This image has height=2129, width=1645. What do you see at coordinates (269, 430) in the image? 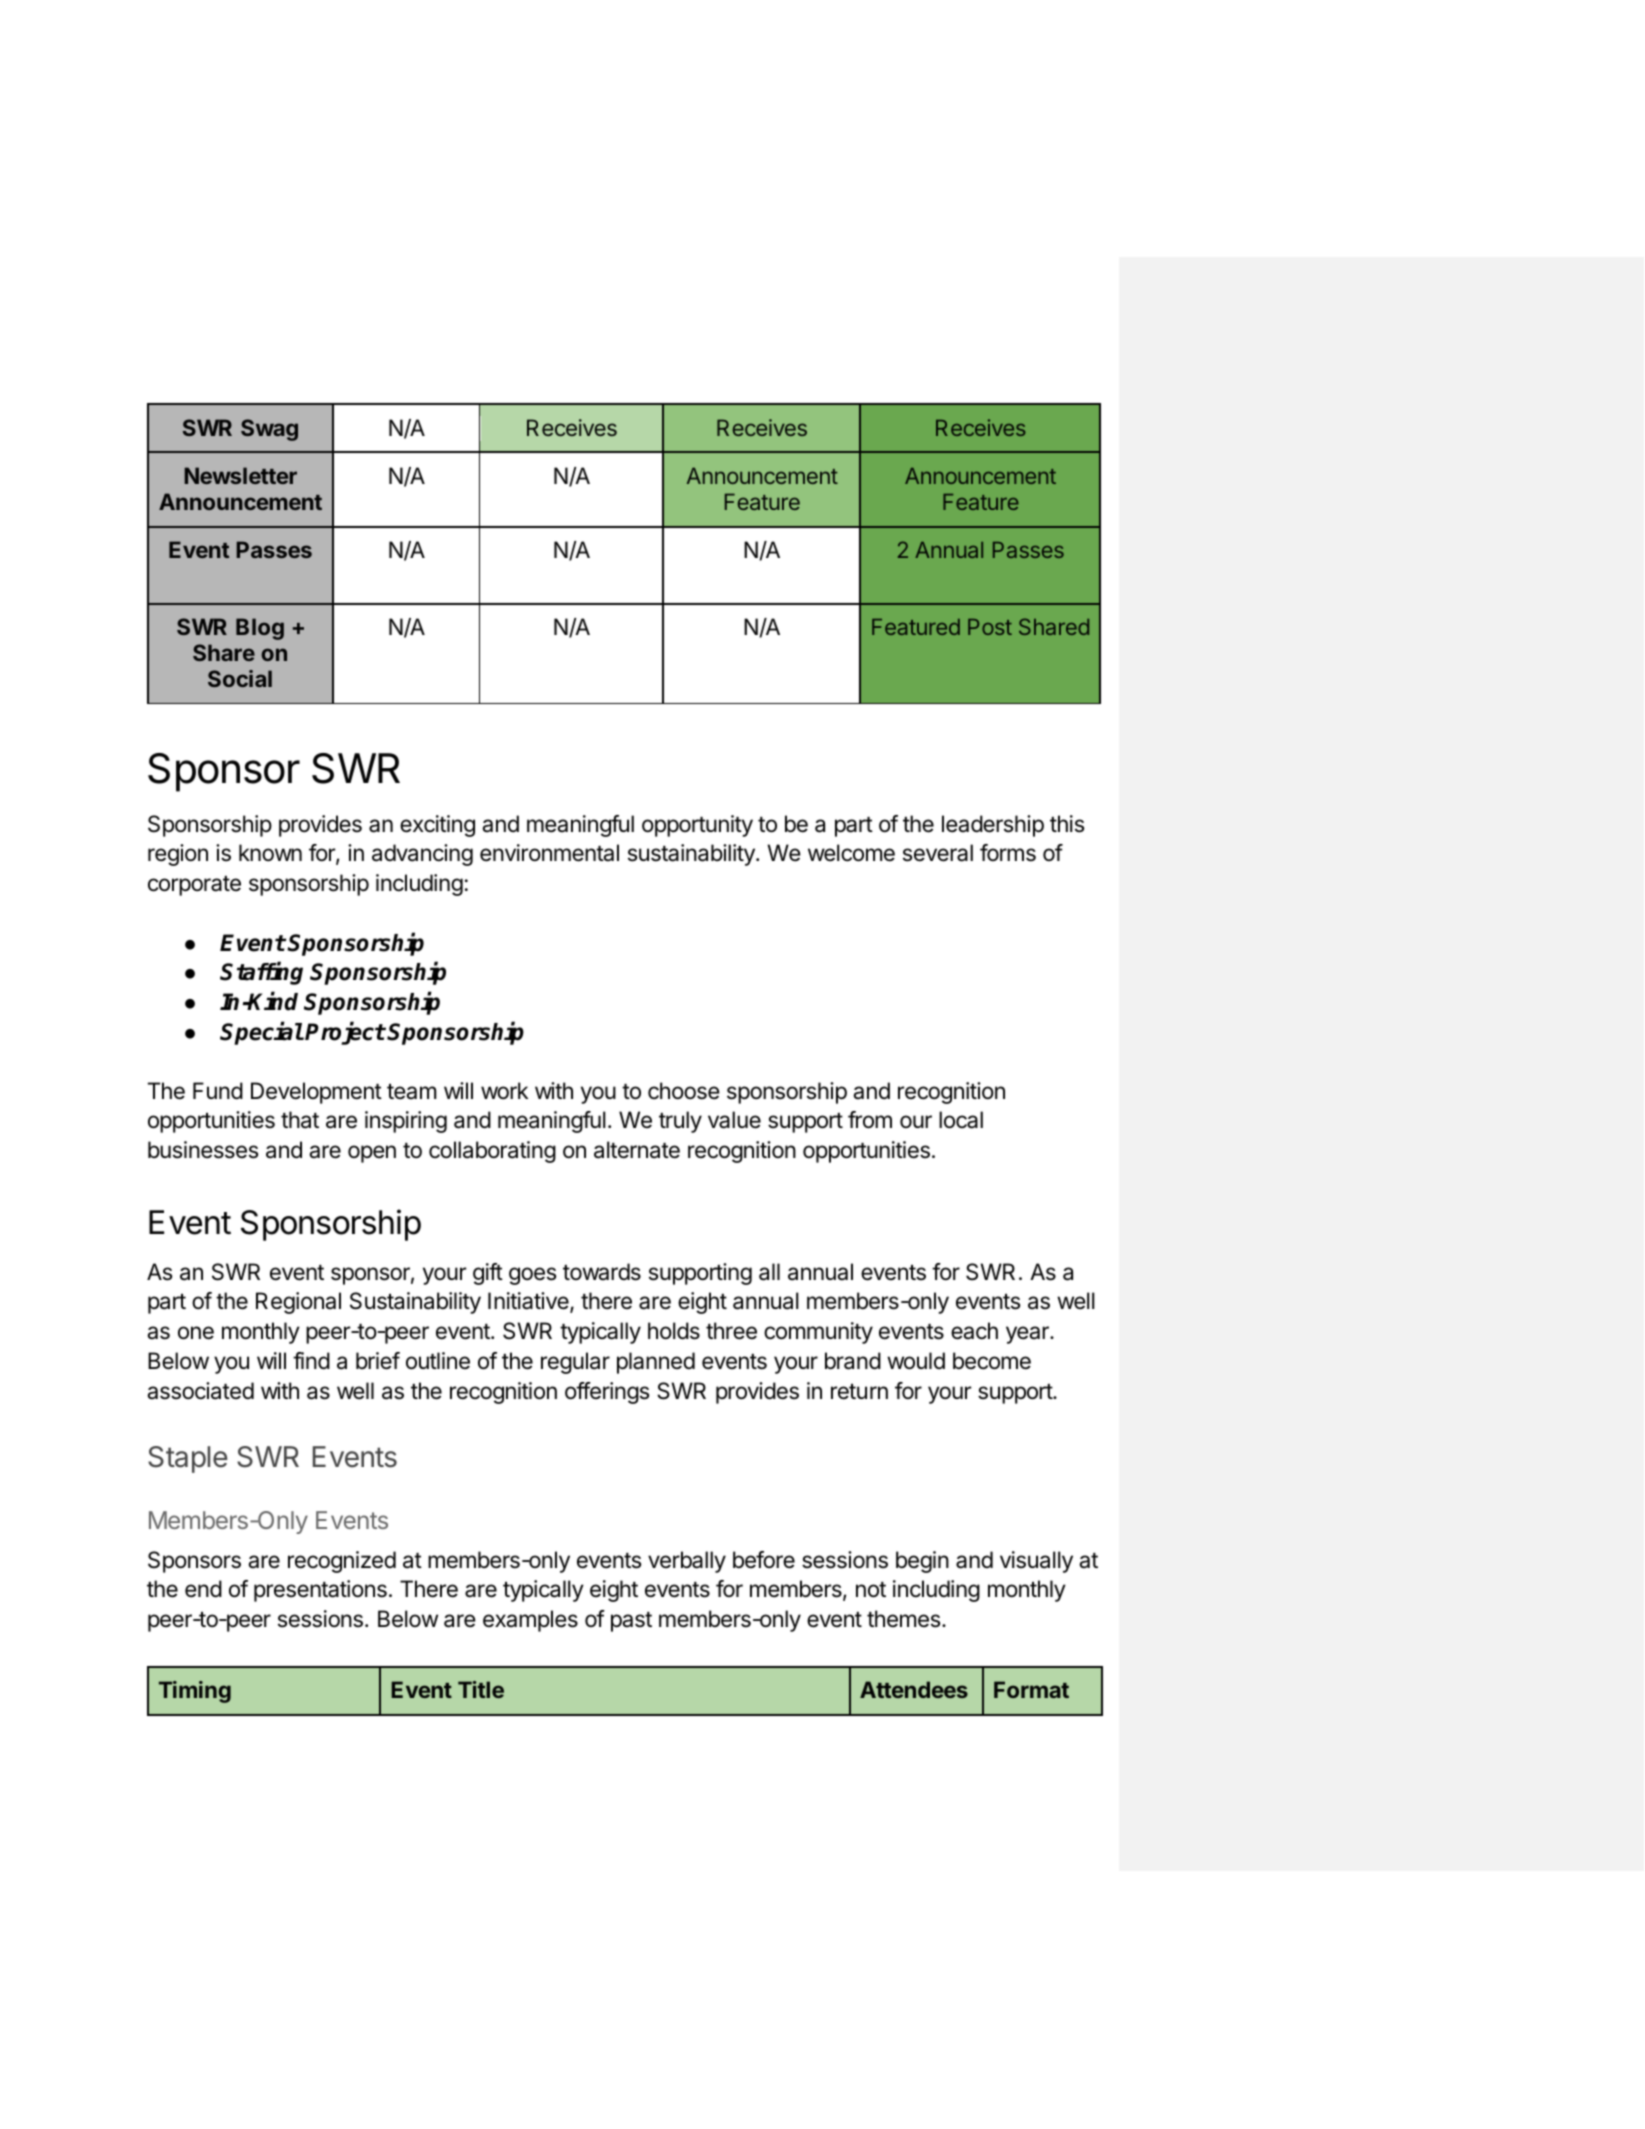
I see `Swag` at bounding box center [269, 430].
